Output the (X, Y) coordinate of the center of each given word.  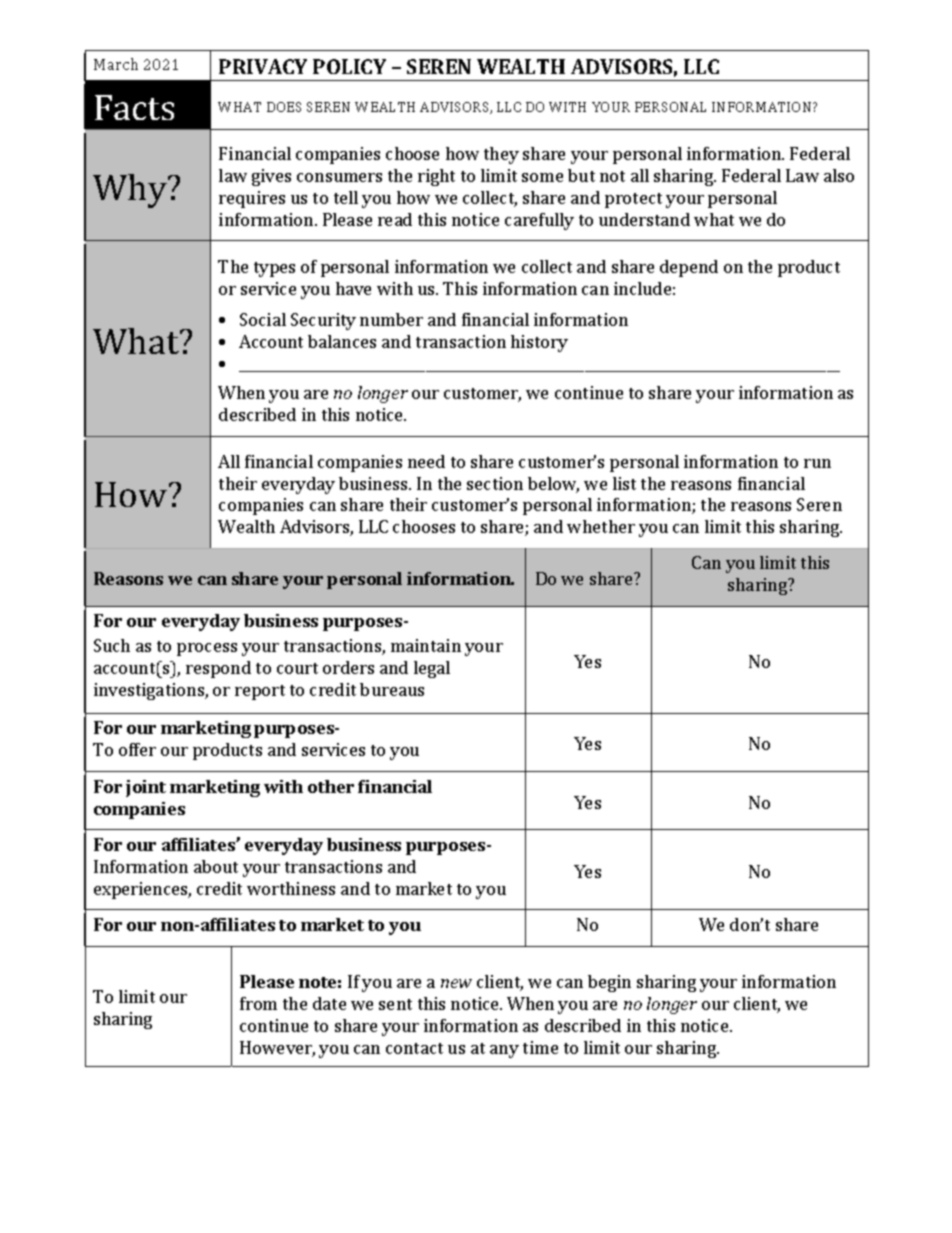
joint (146, 788)
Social (263, 319)
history (539, 343)
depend (689, 268)
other (331, 786)
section (495, 483)
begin (609, 983)
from (258, 1003)
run (817, 463)
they (501, 155)
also (839, 175)
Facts (134, 107)
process (207, 649)
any (504, 1051)
